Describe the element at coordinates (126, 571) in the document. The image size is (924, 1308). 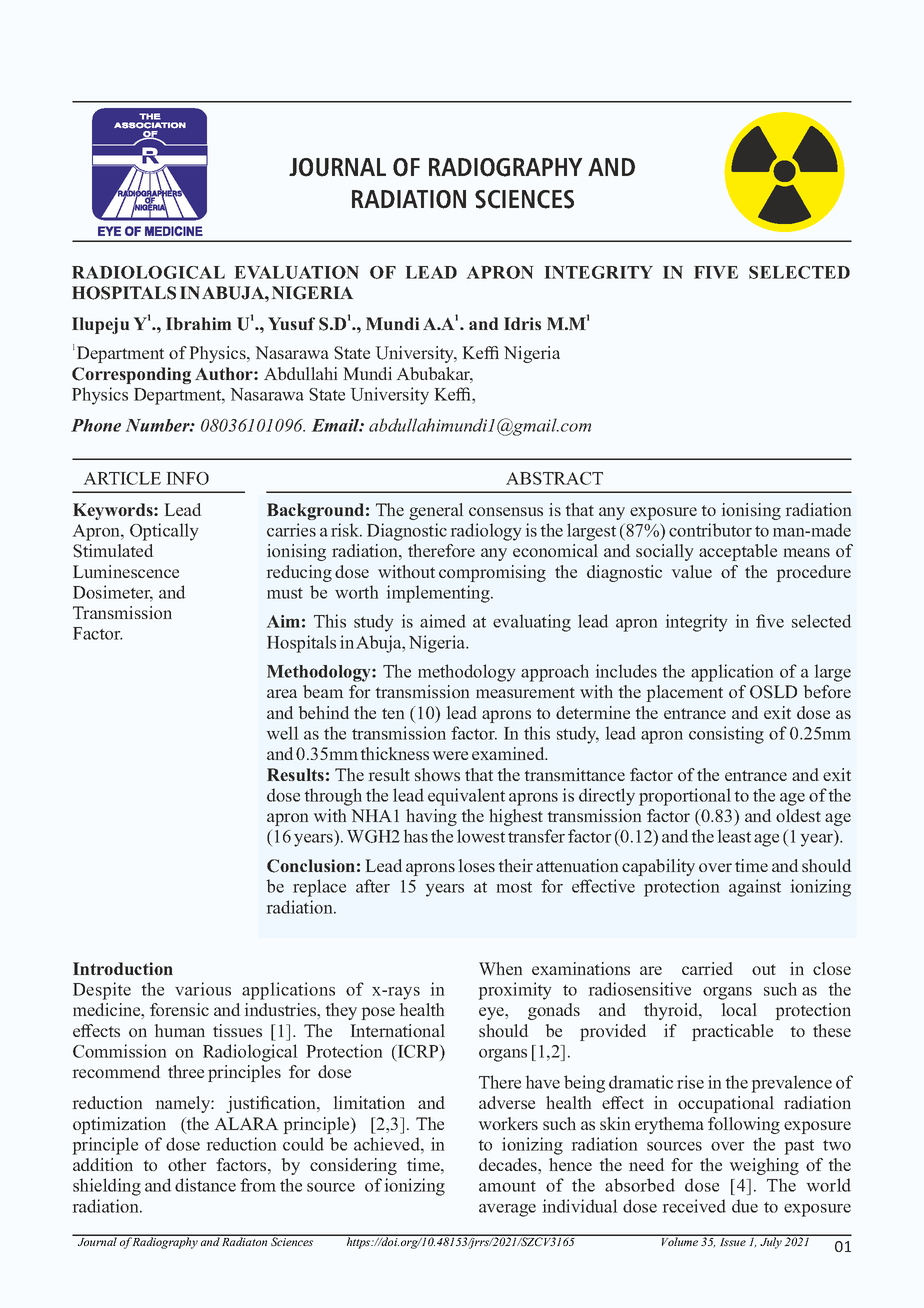
I see `Luminescence` at that location.
